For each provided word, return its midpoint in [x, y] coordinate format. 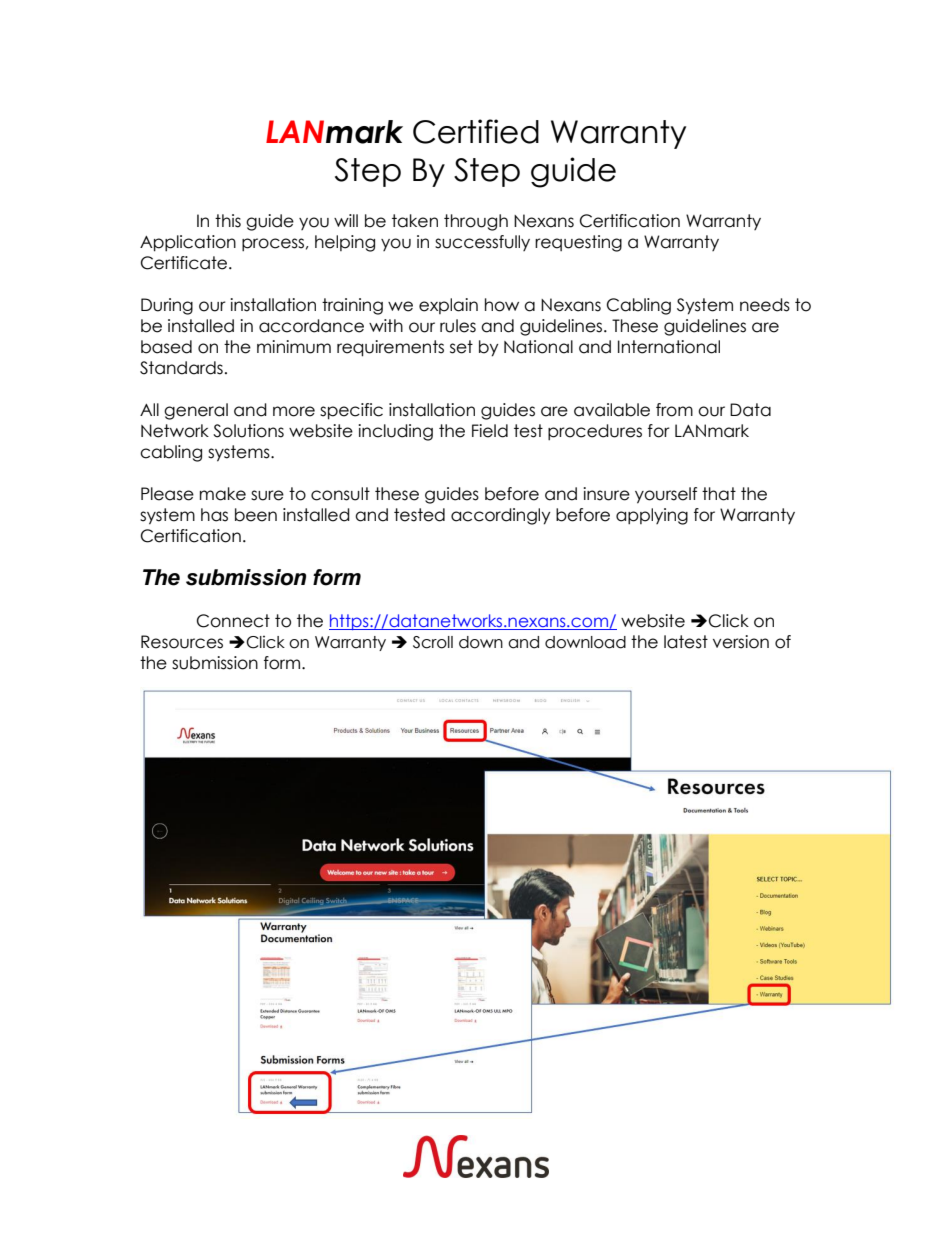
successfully [482, 243]
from [674, 410]
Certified [476, 131]
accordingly [501, 516]
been [256, 515]
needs [765, 305]
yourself [666, 495]
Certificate [185, 263]
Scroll [433, 642]
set [461, 347]
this [228, 221]
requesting [578, 243]
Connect [233, 621]
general [196, 411]
